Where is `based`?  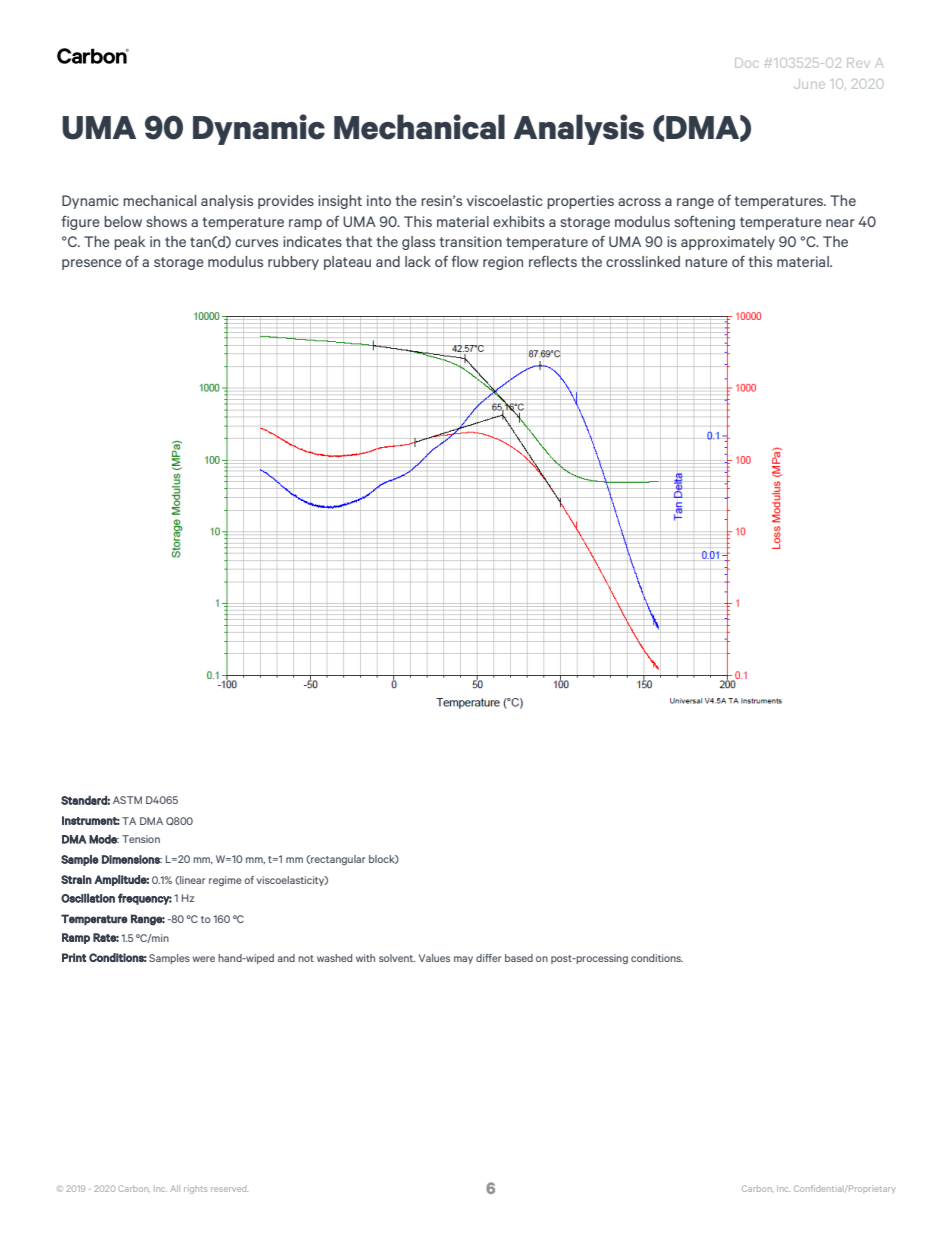 based is located at coordinates (519, 958).
